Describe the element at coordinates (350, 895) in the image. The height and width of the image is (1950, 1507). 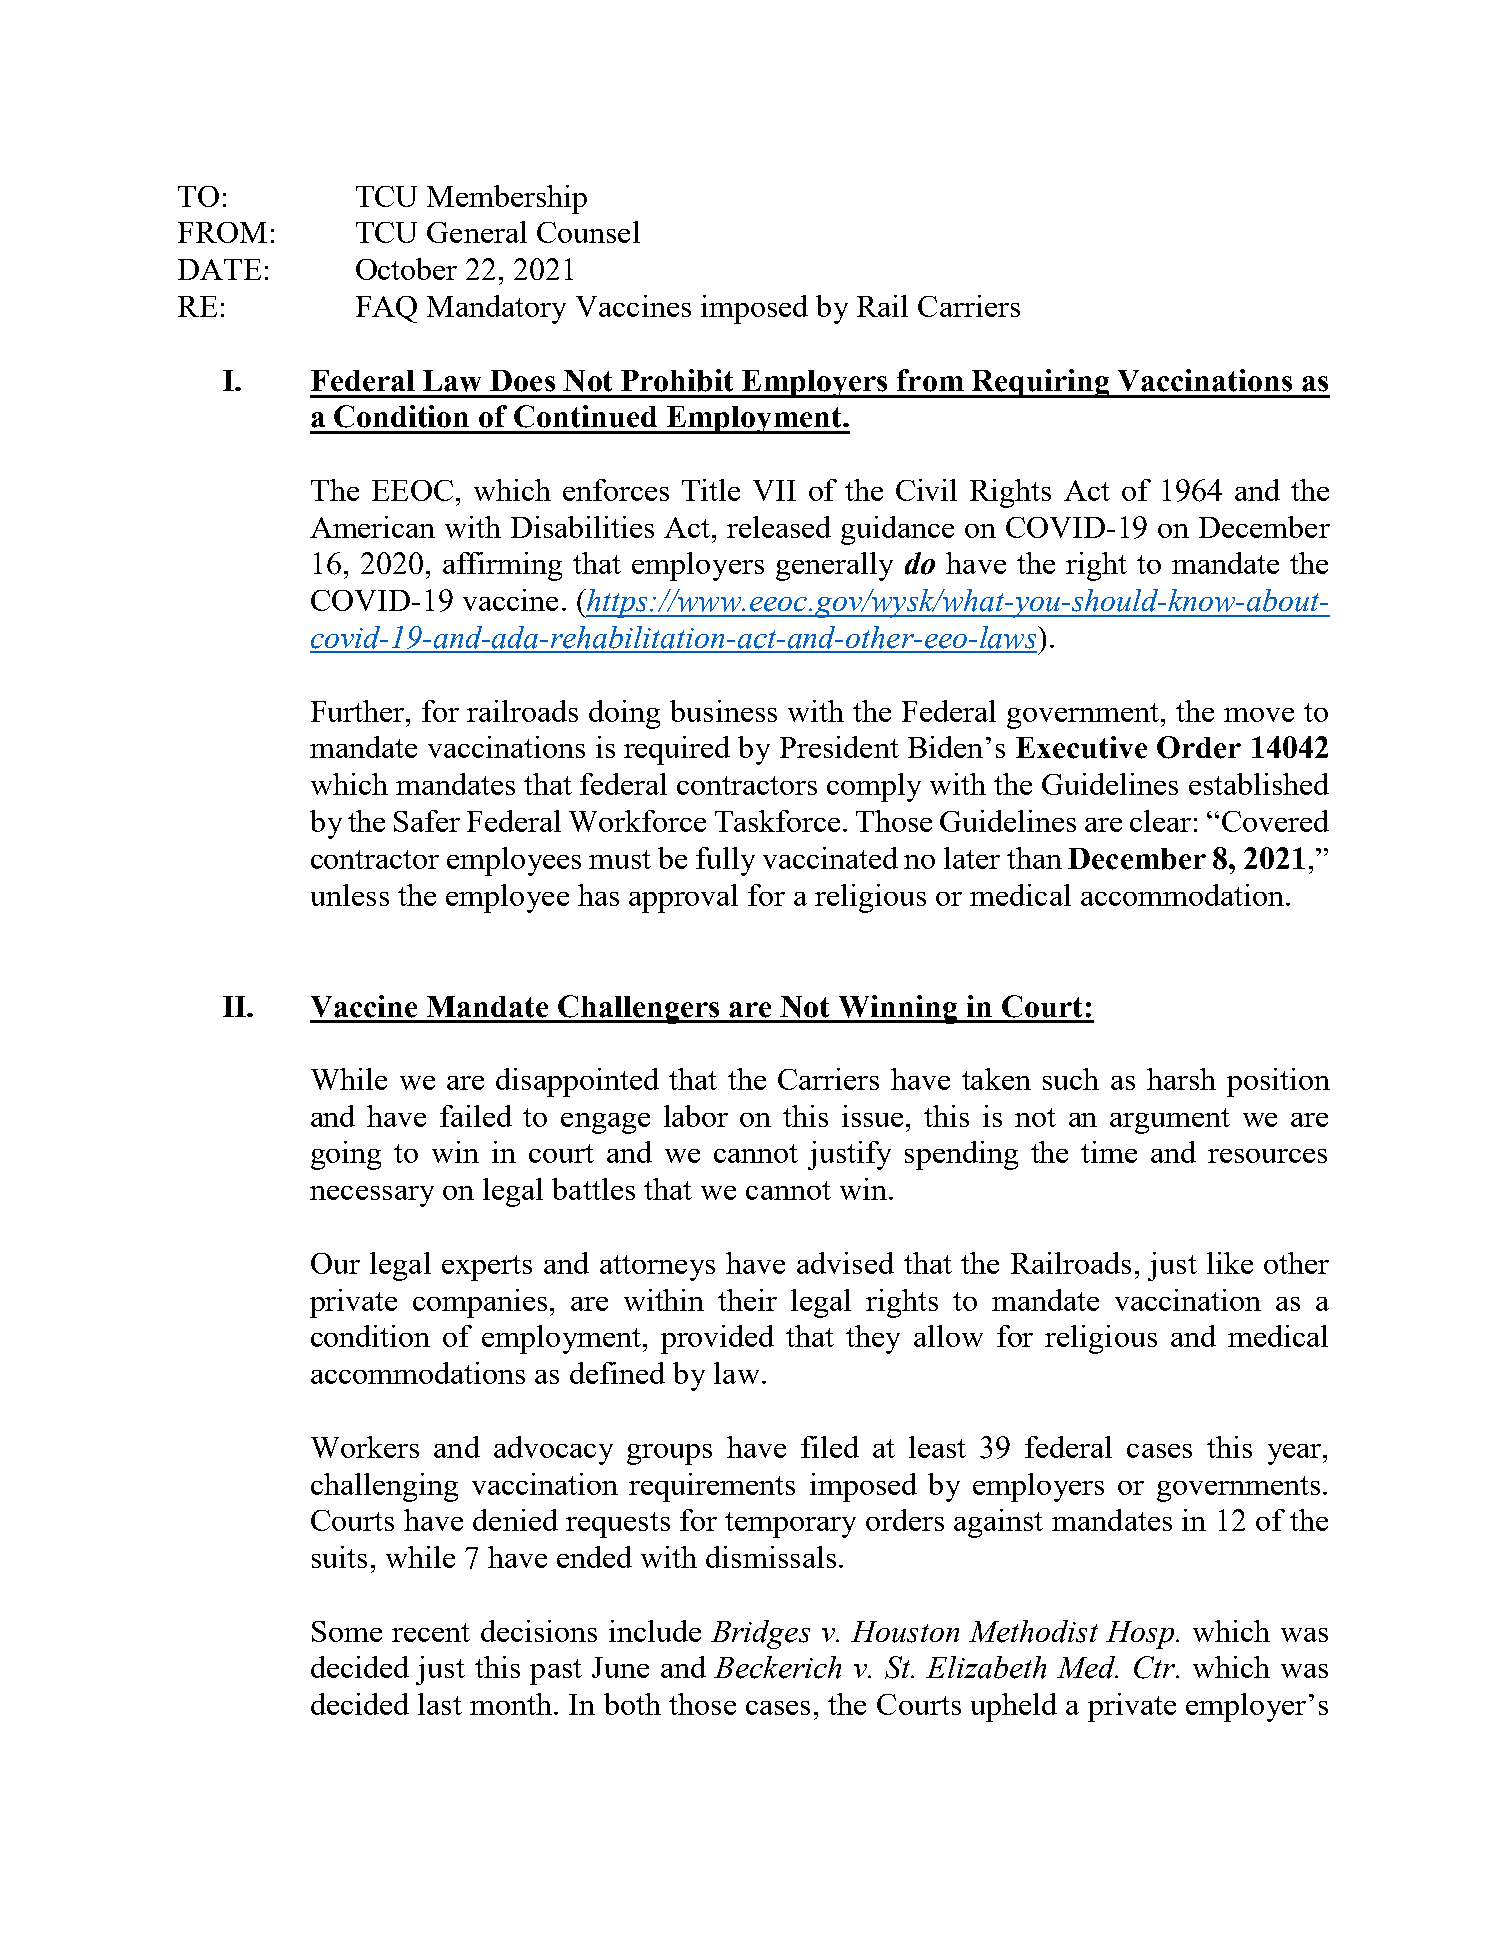
I see `unless` at that location.
